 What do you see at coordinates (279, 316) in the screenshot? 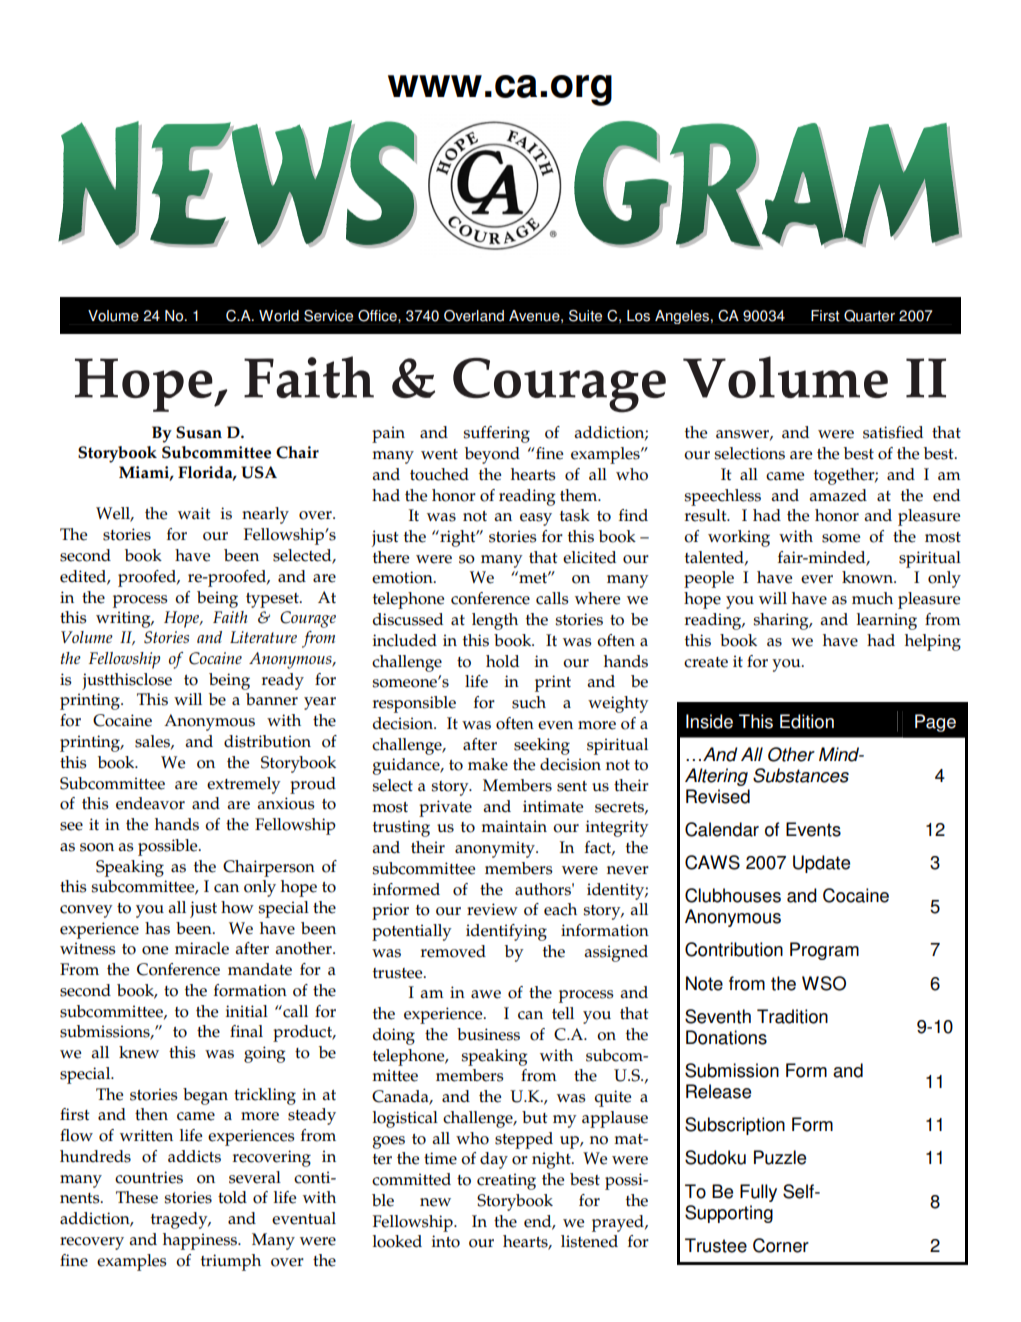
I see `World` at bounding box center [279, 316].
